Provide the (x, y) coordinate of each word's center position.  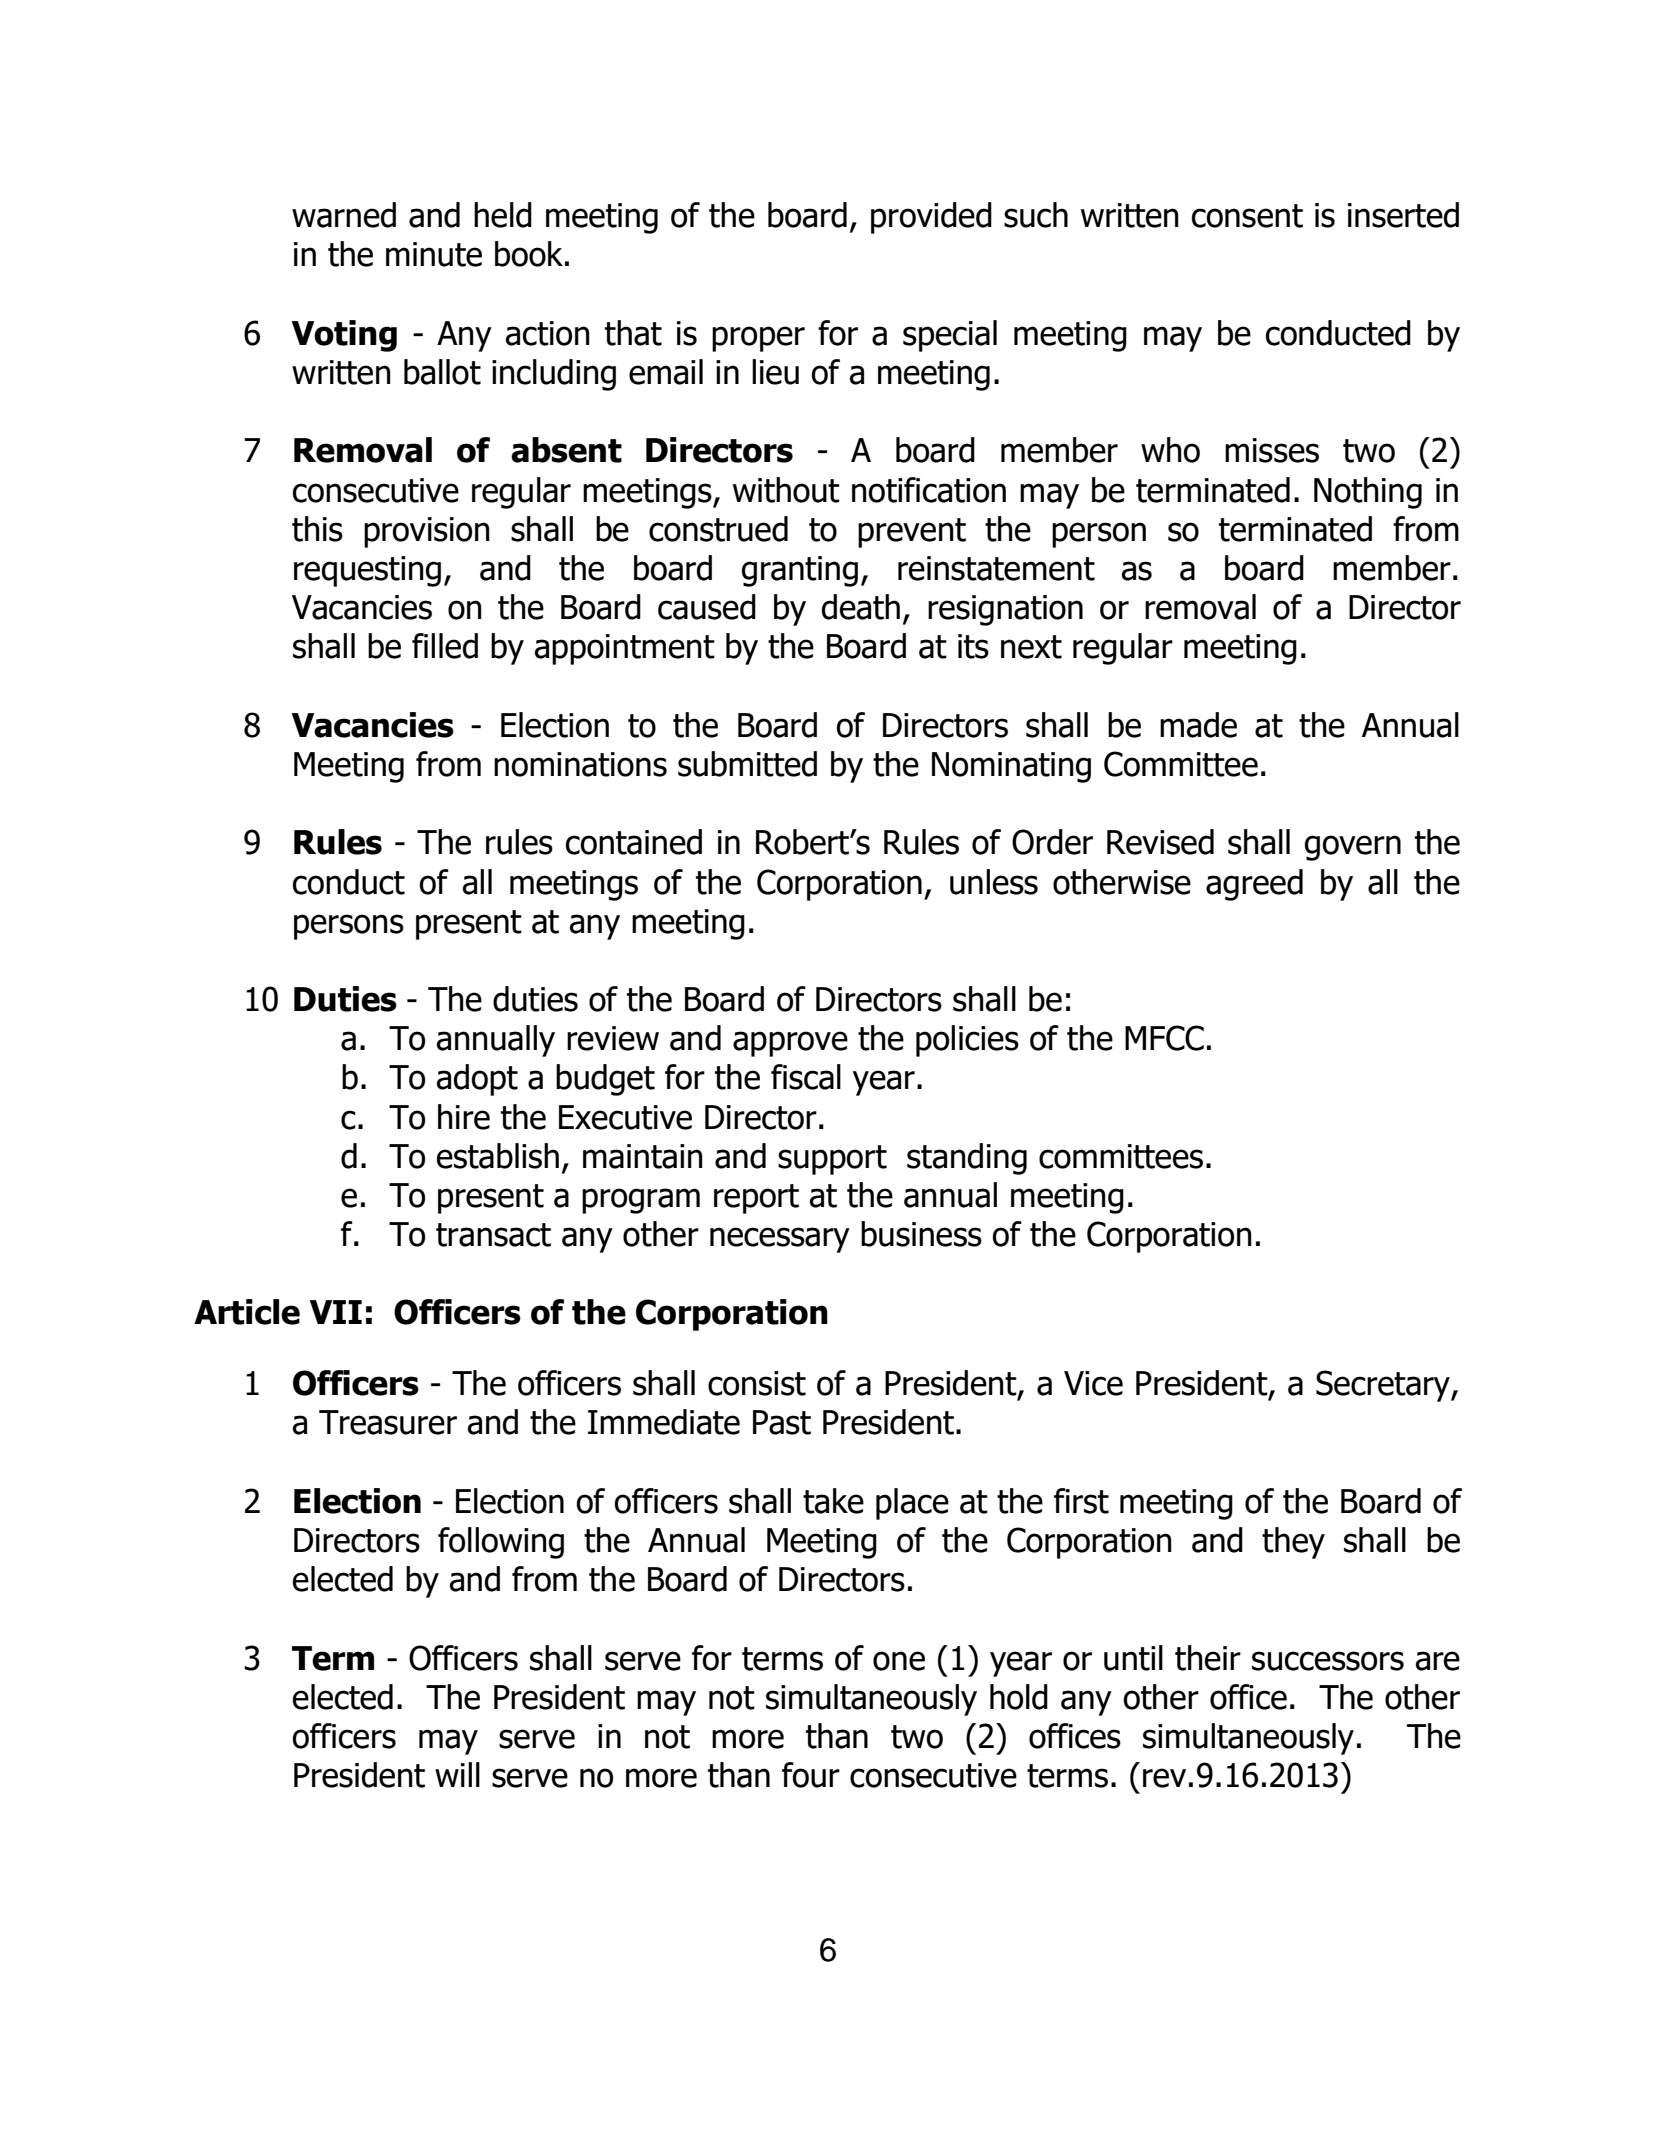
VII (336, 1312)
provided (931, 218)
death (861, 607)
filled (445, 646)
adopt (477, 1080)
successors (1328, 1661)
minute (434, 254)
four (811, 1775)
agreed (1254, 885)
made (1198, 725)
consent (1247, 216)
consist (757, 1383)
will (457, 1774)
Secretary (1384, 1386)
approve (790, 1044)
